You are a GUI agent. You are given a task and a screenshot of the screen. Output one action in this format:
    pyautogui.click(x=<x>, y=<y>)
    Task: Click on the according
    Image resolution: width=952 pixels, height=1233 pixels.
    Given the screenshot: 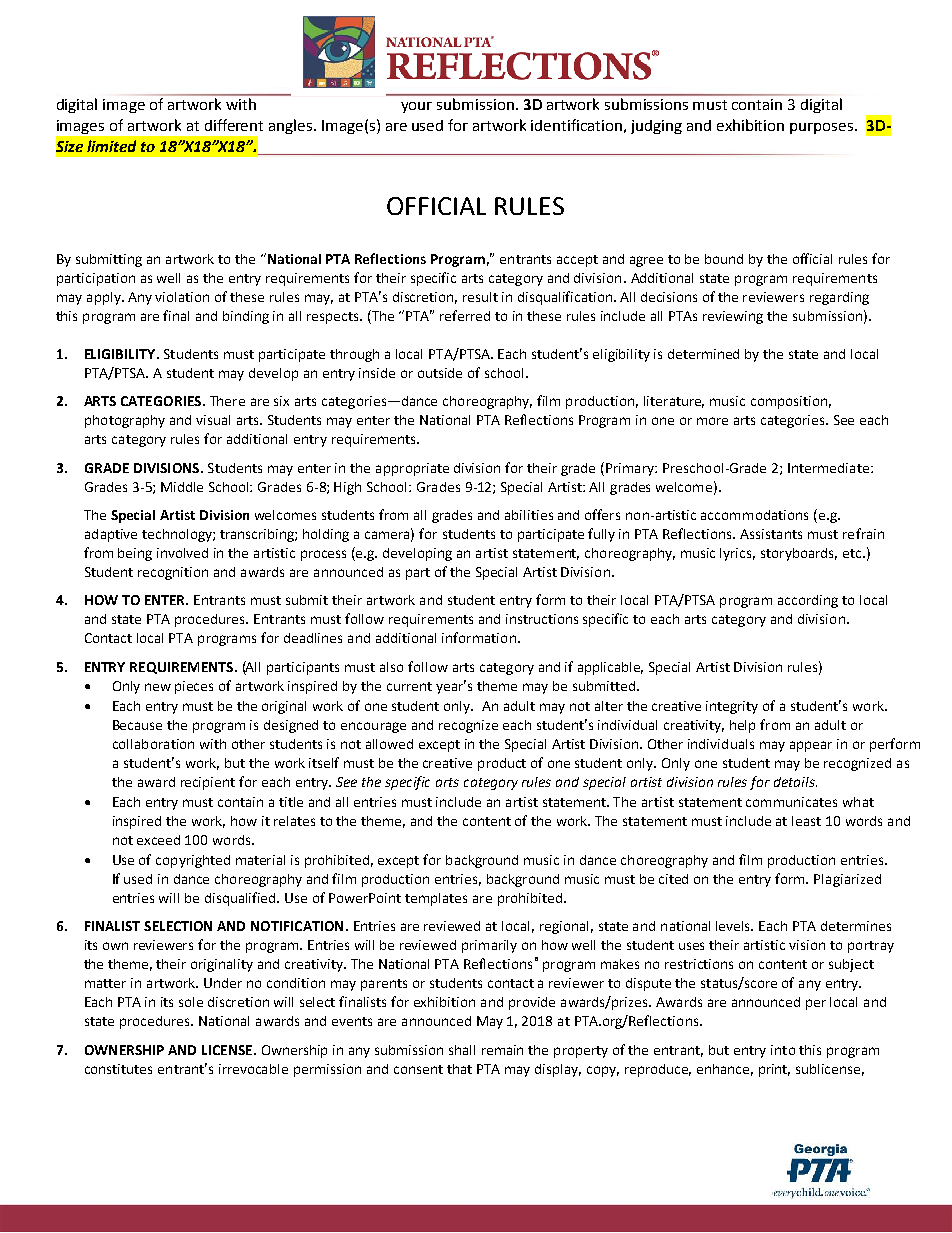 What is the action you would take?
    pyautogui.click(x=808, y=601)
